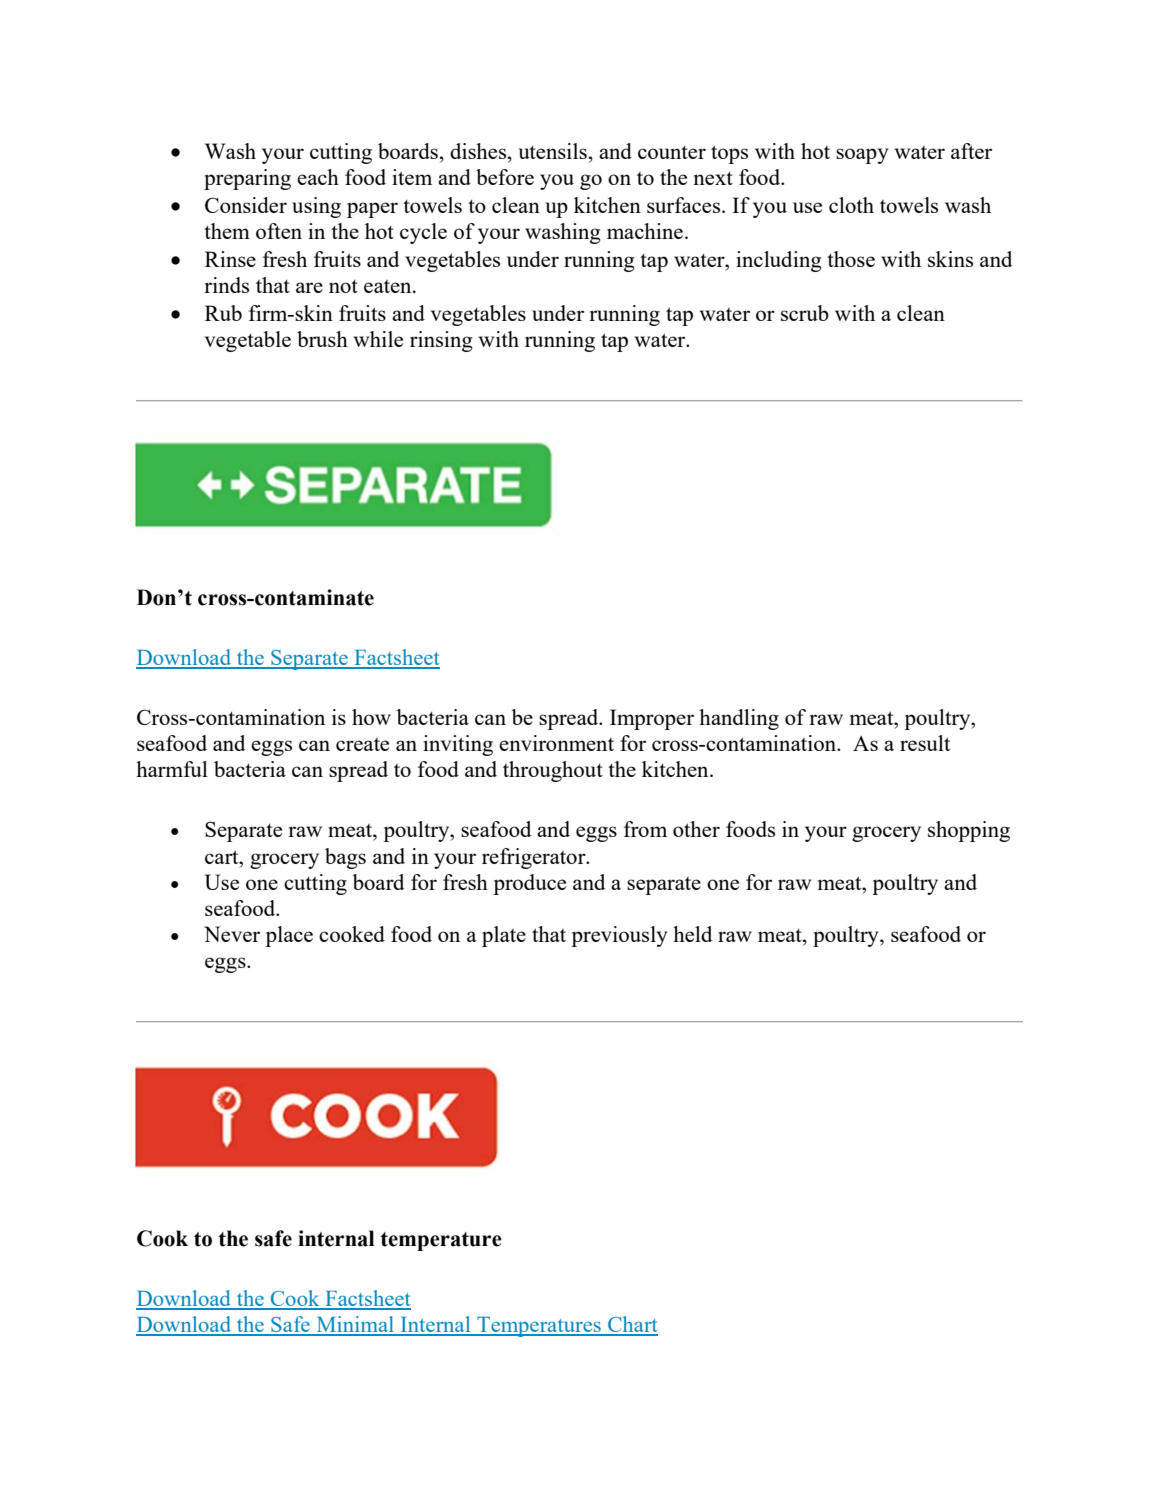 The height and width of the screenshot is (1500, 1159). What do you see at coordinates (692, 934) in the screenshot?
I see `held` at bounding box center [692, 934].
